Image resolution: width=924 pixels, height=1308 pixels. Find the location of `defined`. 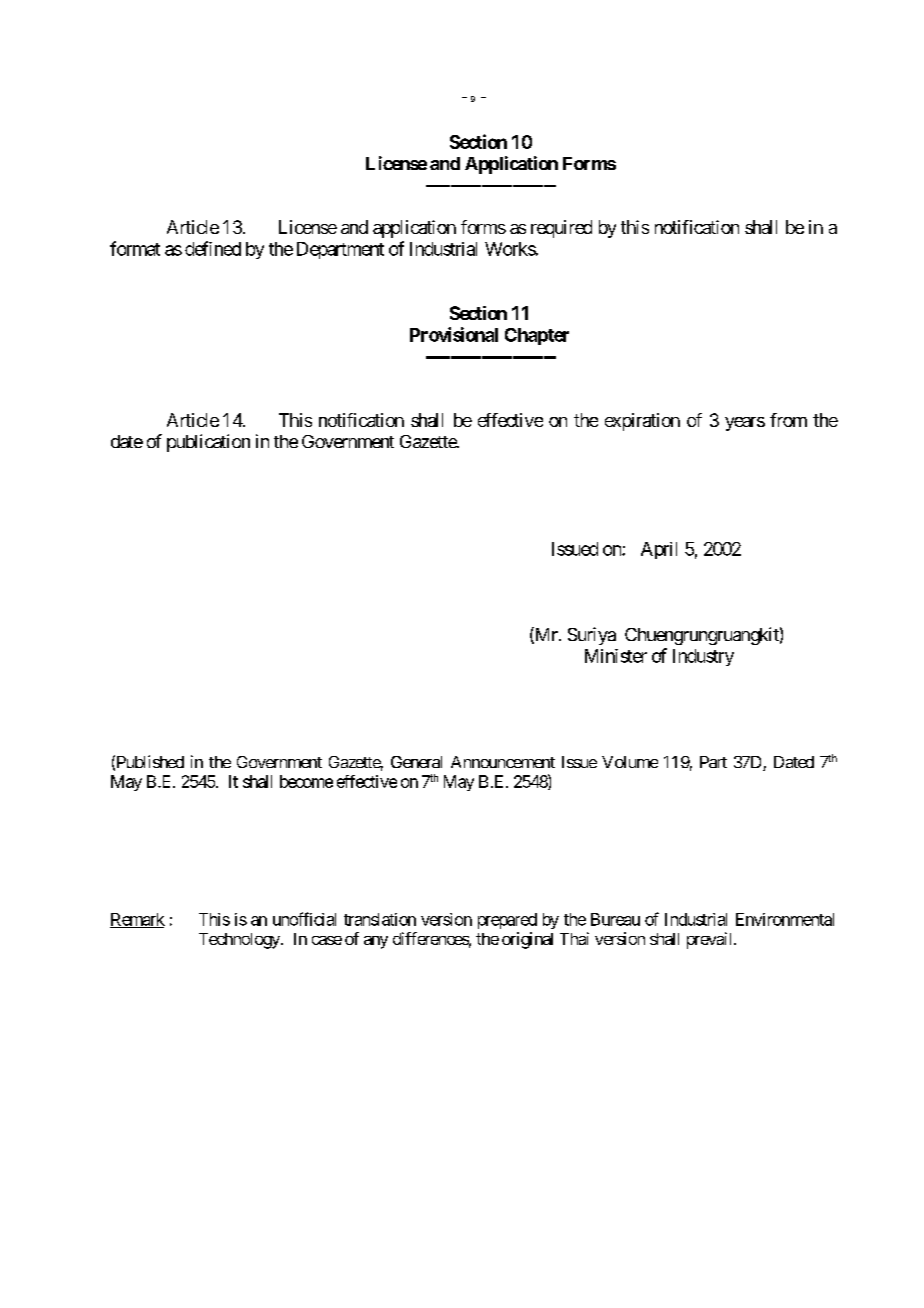

defined is located at coordinates (213, 248).
